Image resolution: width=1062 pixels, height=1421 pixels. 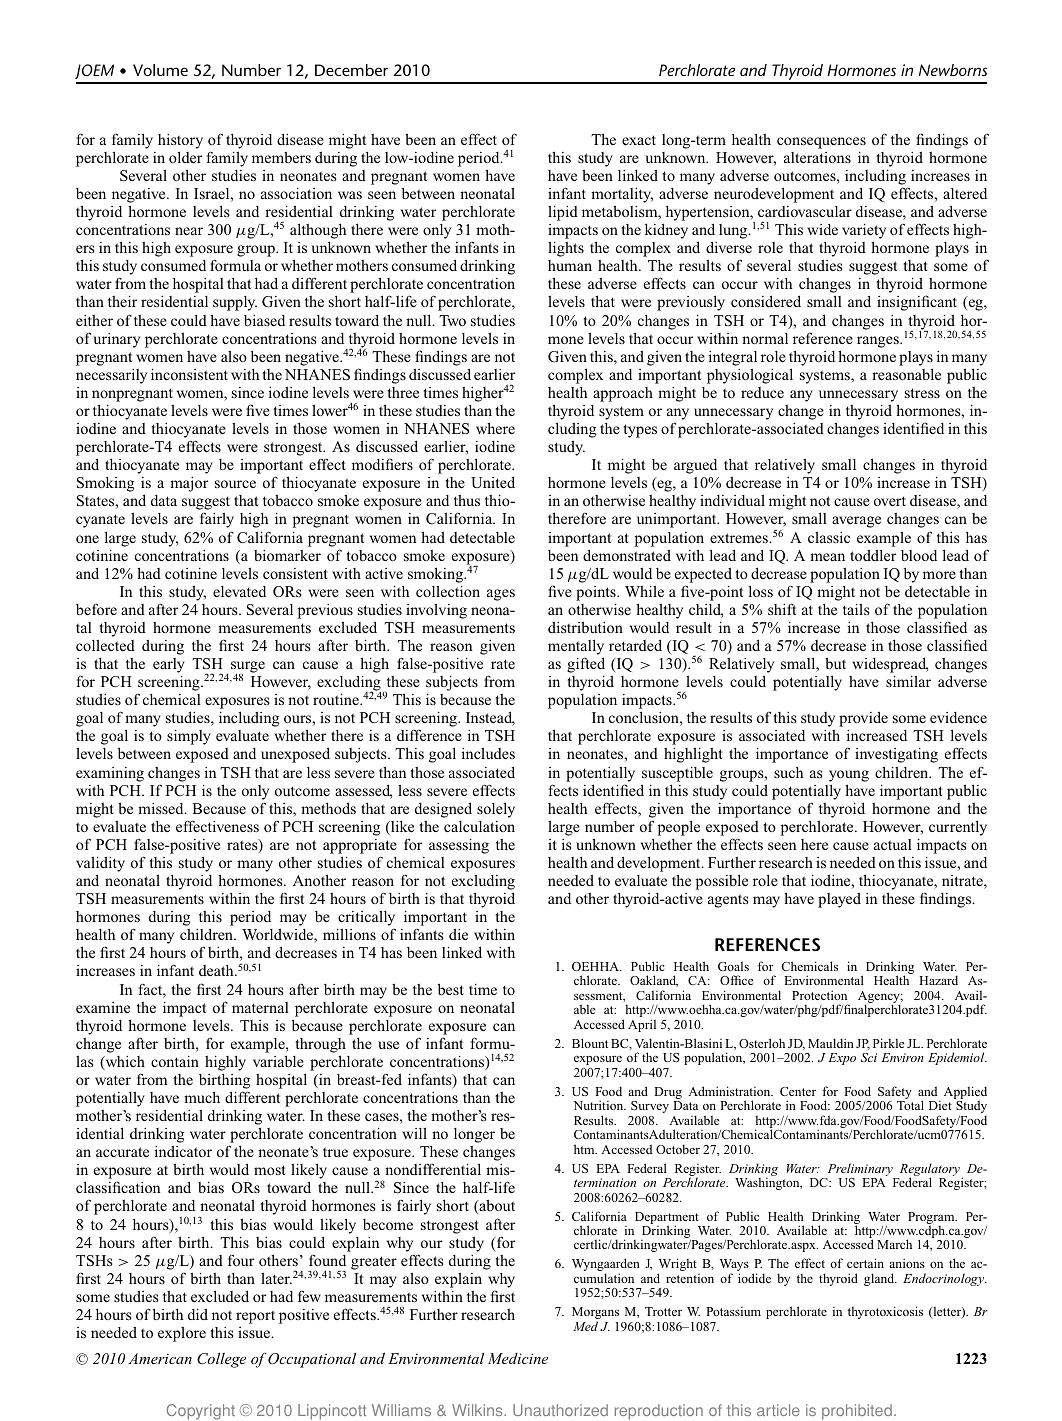 I want to click on Medicine, so click(x=518, y=1358).
